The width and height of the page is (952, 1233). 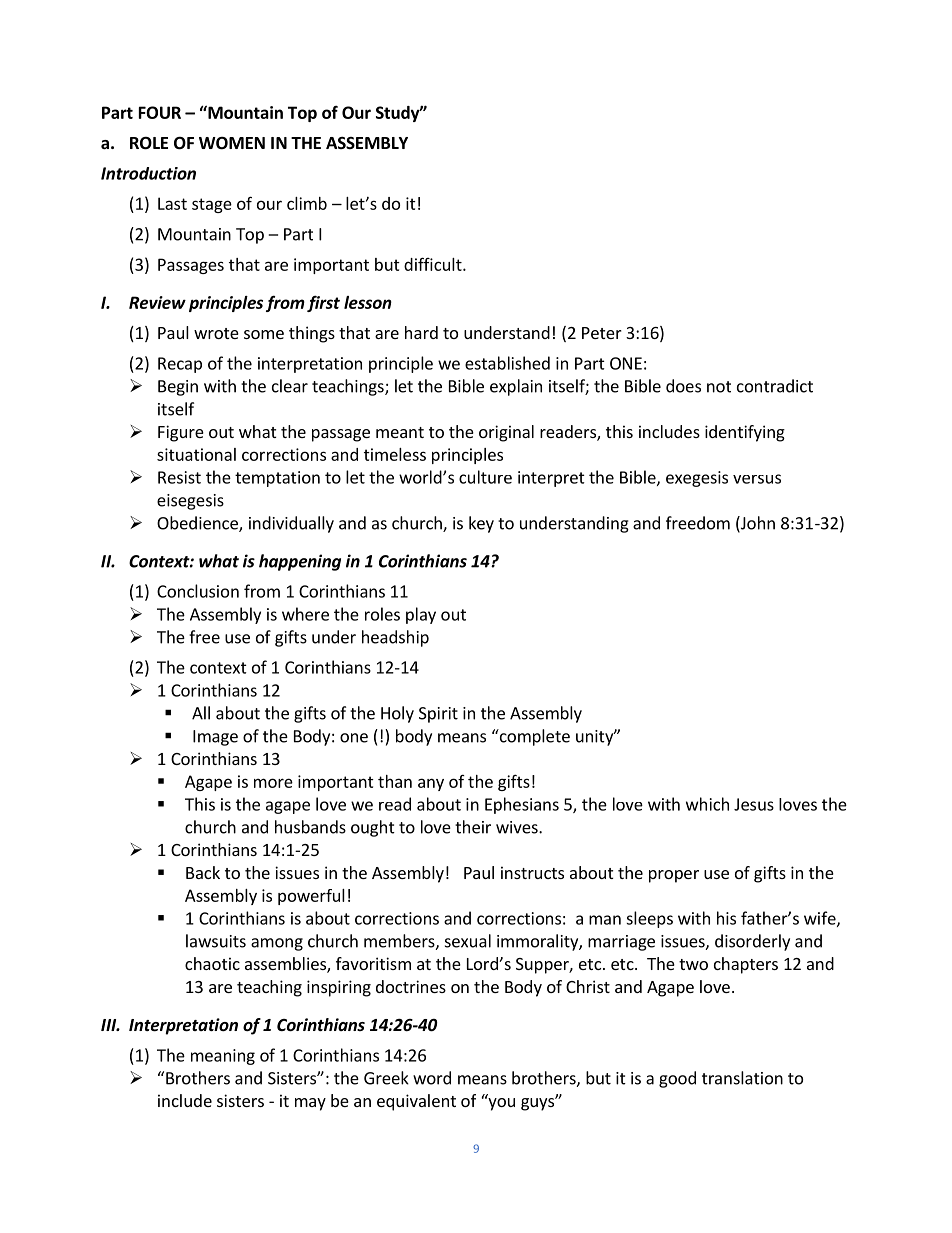 I want to click on Obedience, so click(x=198, y=524).
